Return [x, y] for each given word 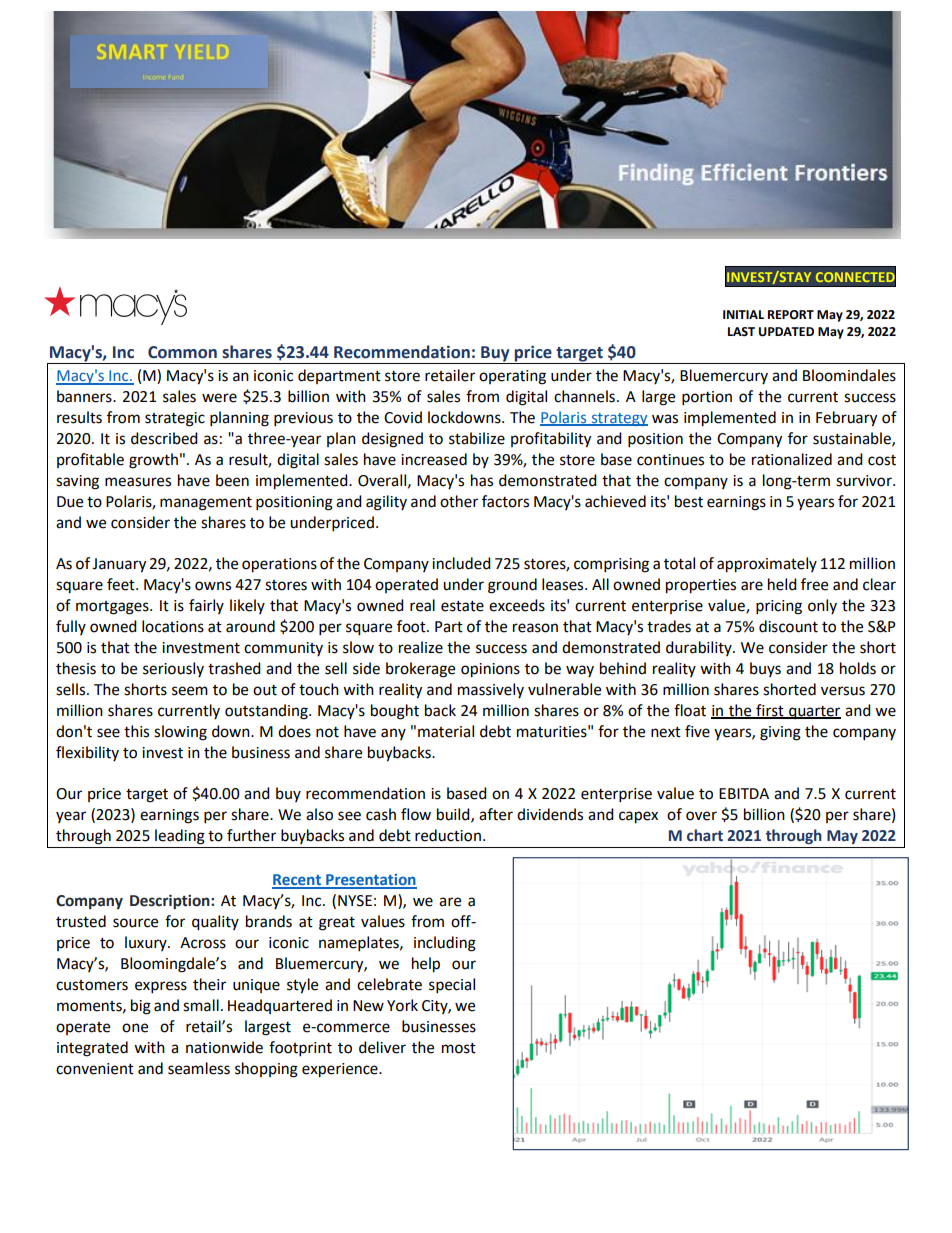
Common [182, 352]
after [496, 814]
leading [180, 837]
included [461, 563]
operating [512, 377]
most [459, 1048]
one [135, 1028]
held [782, 584]
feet [122, 584]
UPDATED [786, 332]
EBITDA [744, 793]
